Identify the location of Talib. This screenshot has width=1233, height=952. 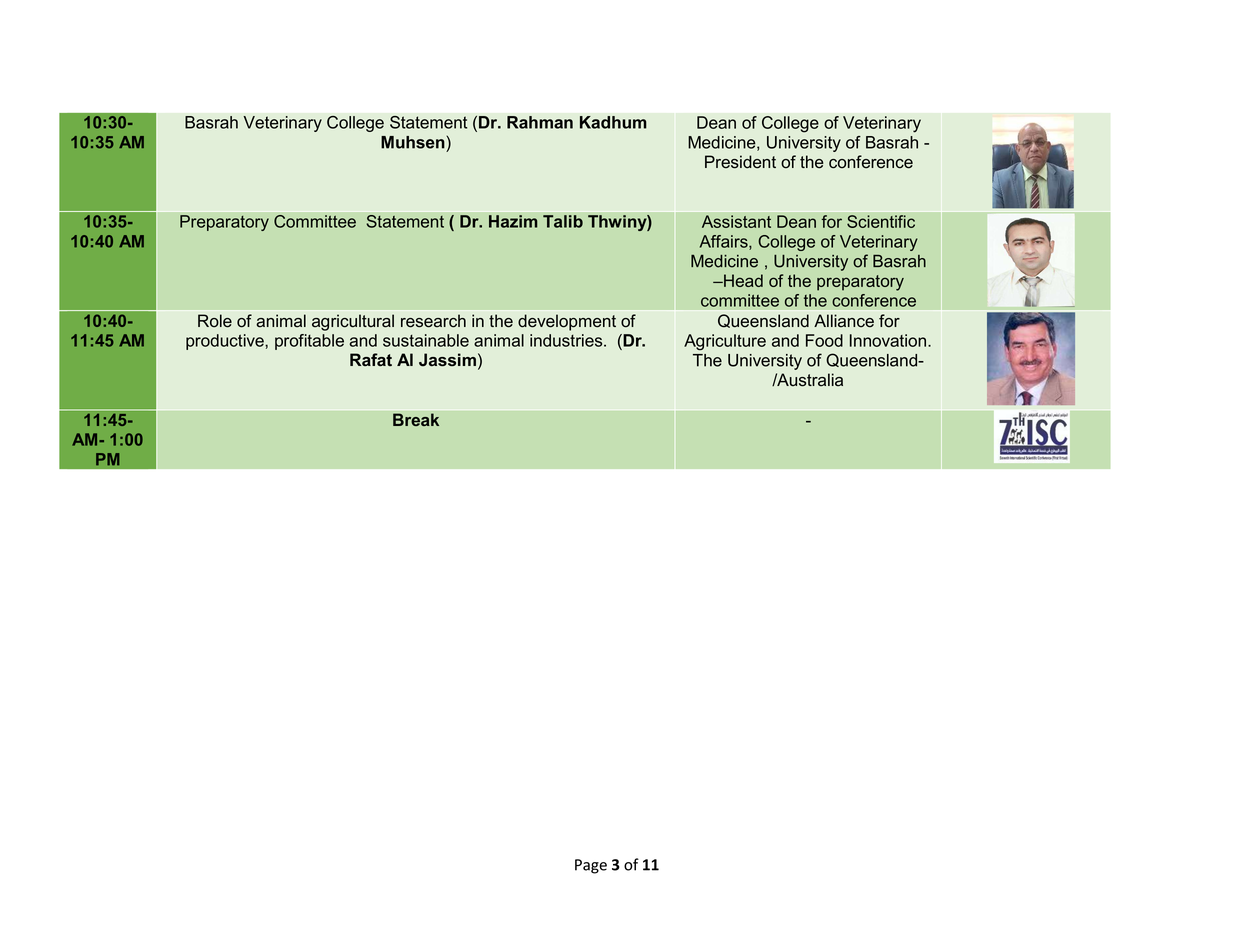
(563, 221).
